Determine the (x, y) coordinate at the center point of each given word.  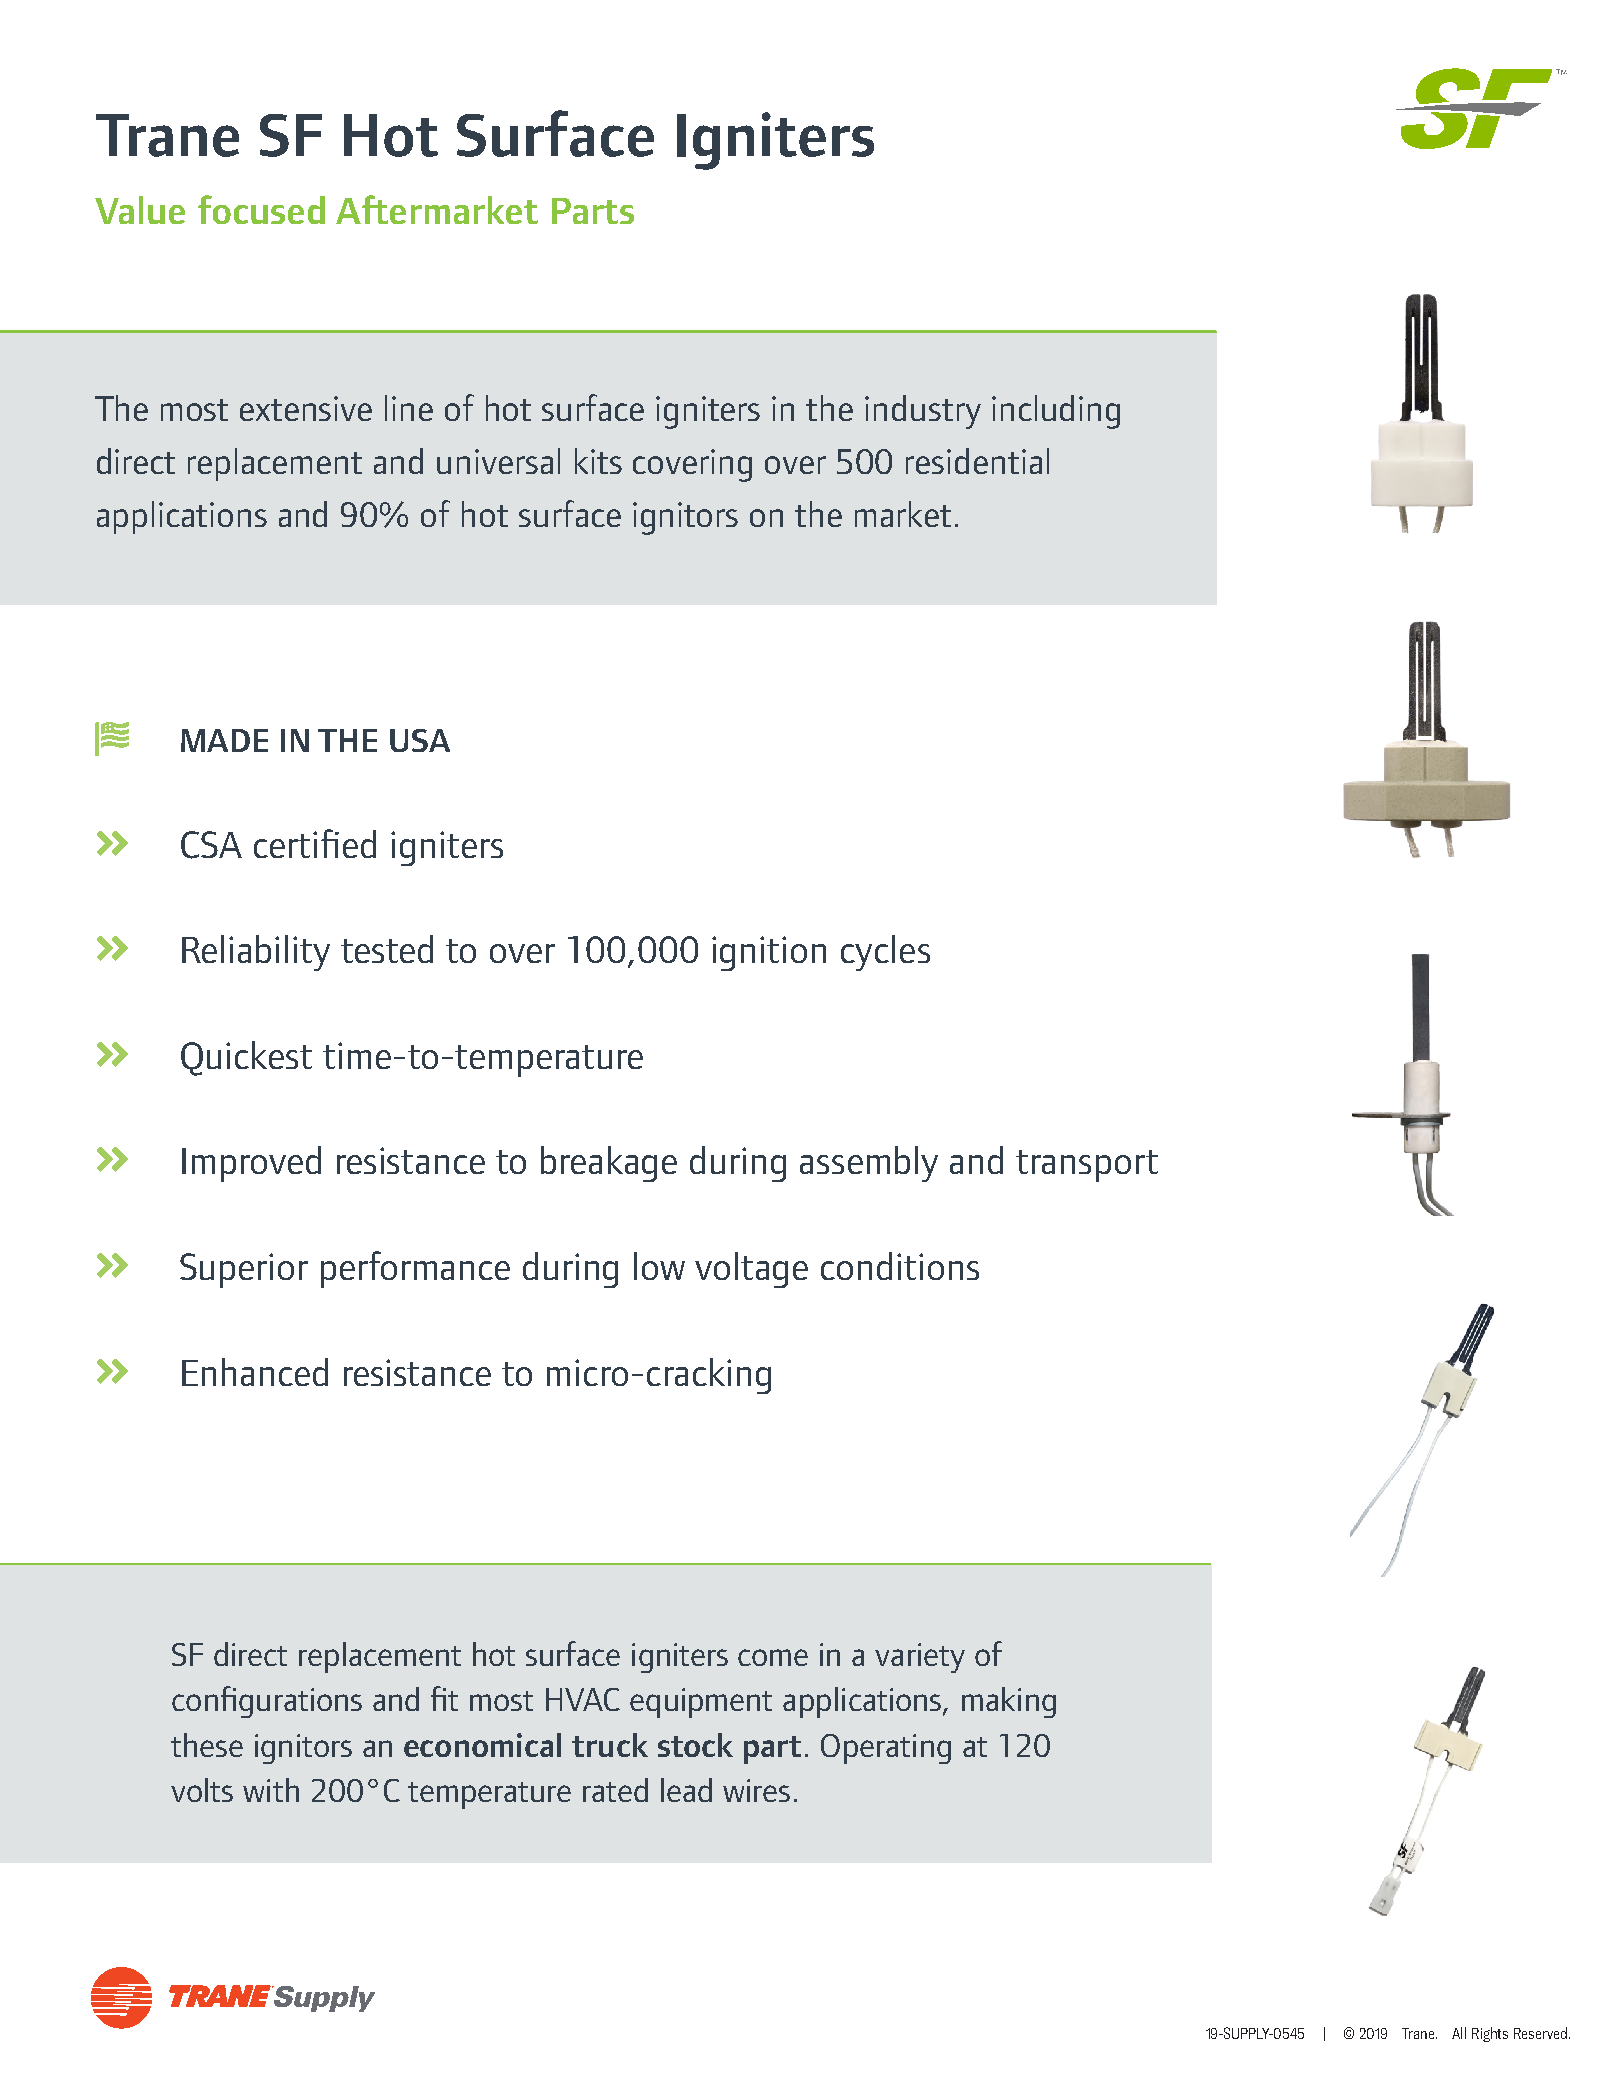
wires (756, 1790)
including (1056, 412)
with (271, 1790)
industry (923, 412)
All (1459, 2033)
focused (261, 209)
